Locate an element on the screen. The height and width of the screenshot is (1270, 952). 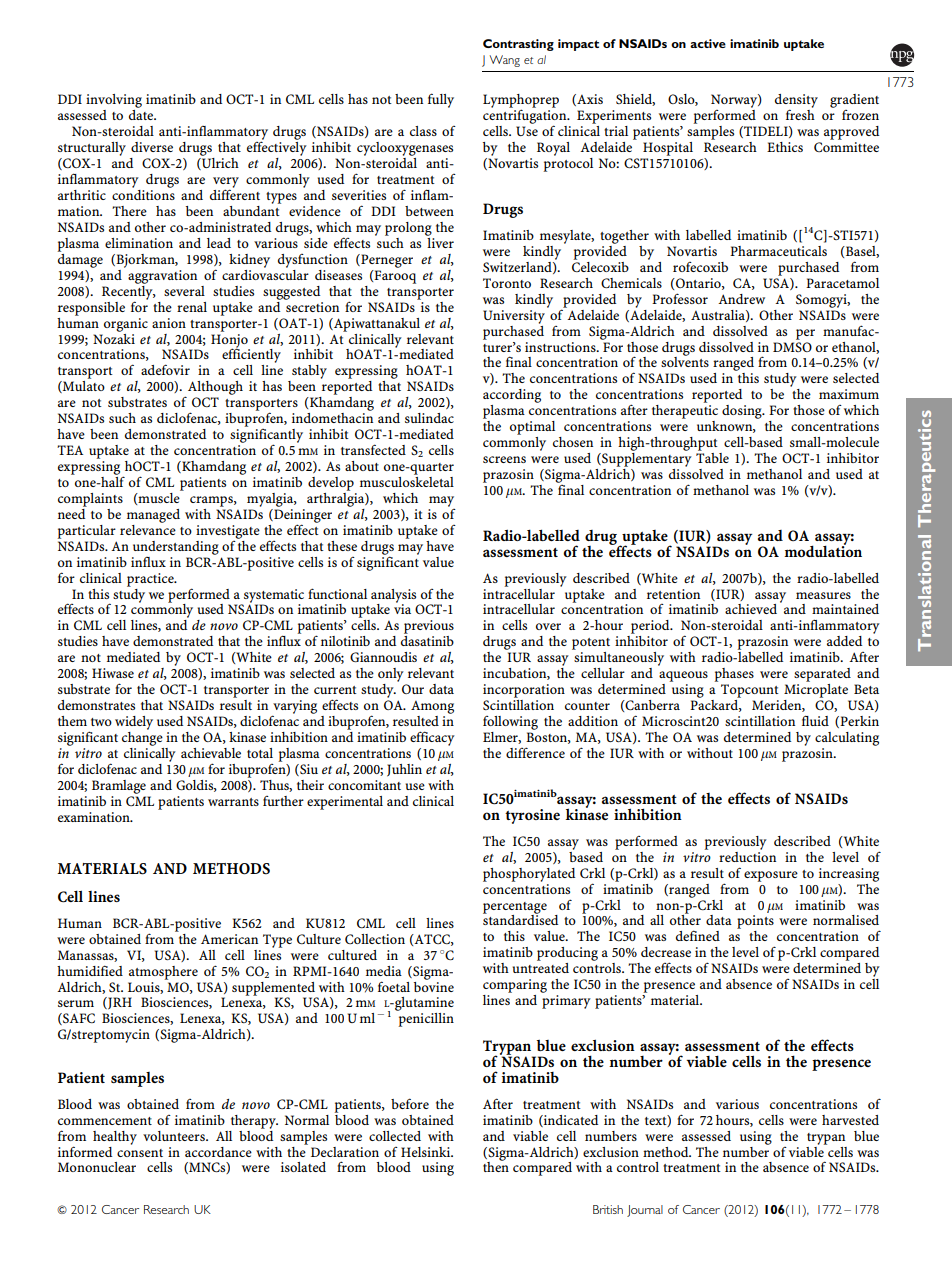
date is located at coordinates (142, 115).
